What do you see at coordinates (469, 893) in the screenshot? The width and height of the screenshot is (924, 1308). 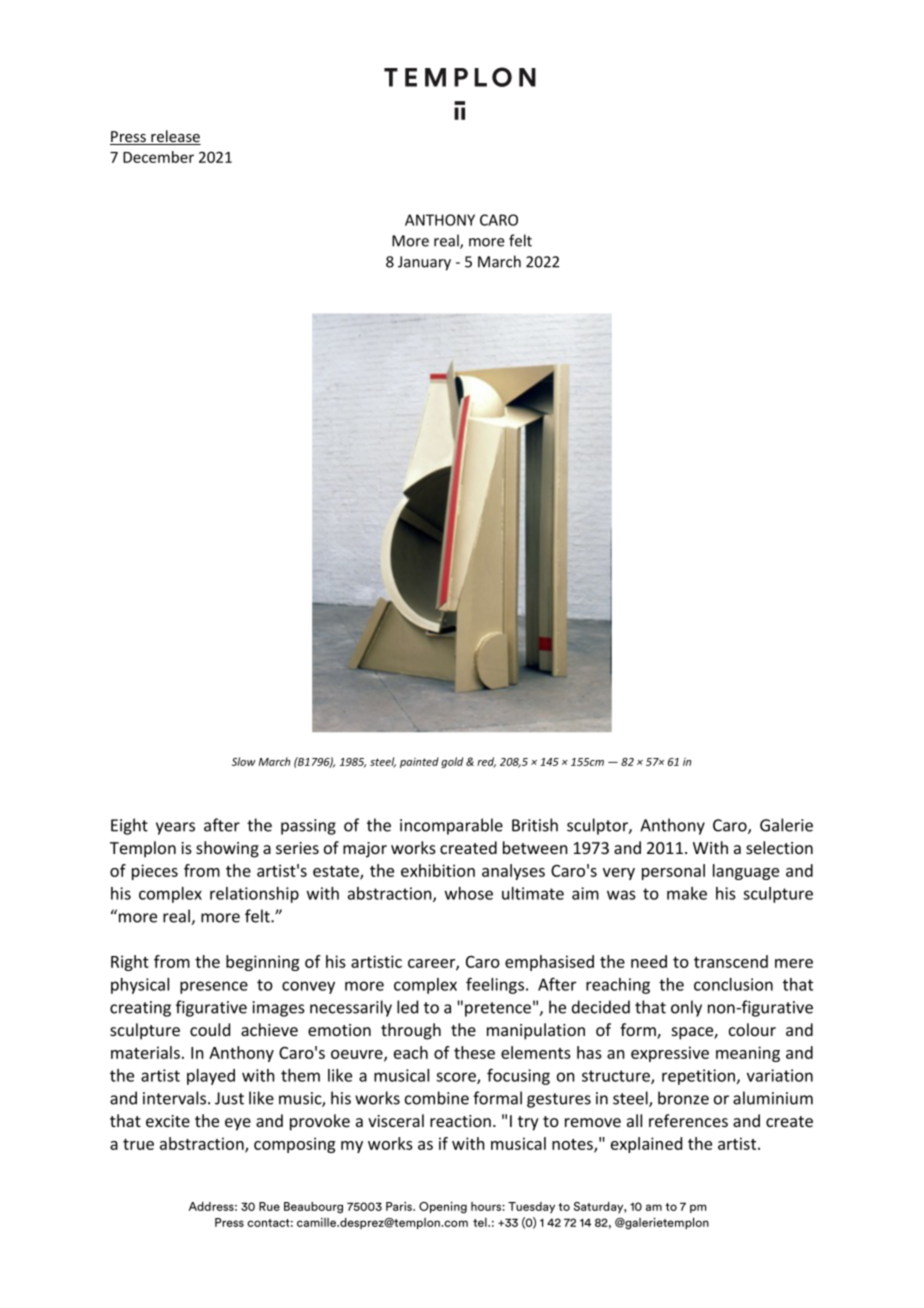 I see `whose` at bounding box center [469, 893].
